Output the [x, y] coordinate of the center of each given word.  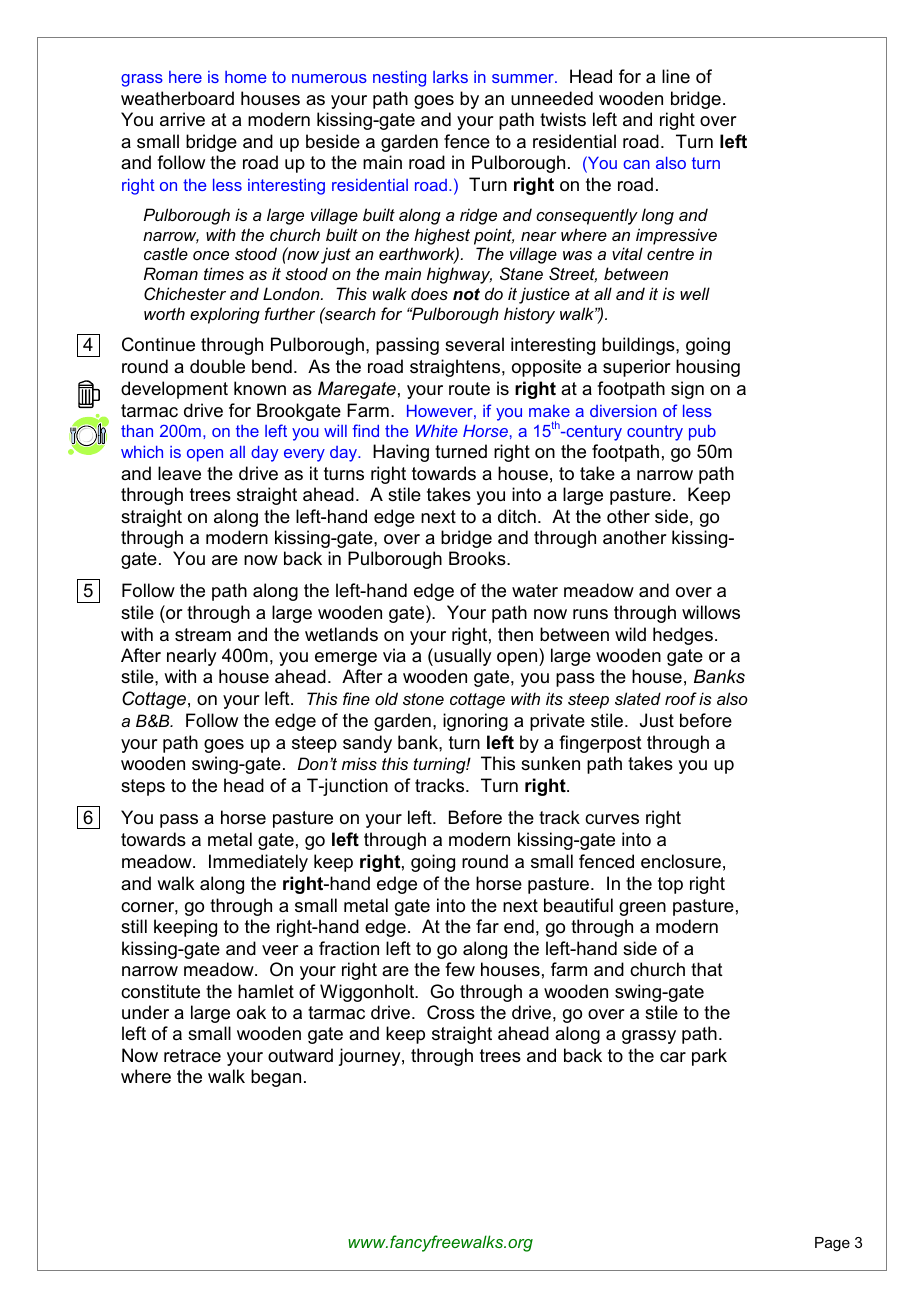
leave [179, 473]
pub [702, 433]
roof [681, 698]
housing [708, 368]
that [707, 969]
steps [143, 787]
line [676, 76]
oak [251, 1012]
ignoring [475, 722]
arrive [182, 119]
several [474, 344]
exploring [225, 315]
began [276, 1078]
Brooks [478, 558]
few [460, 969]
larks [450, 77]
